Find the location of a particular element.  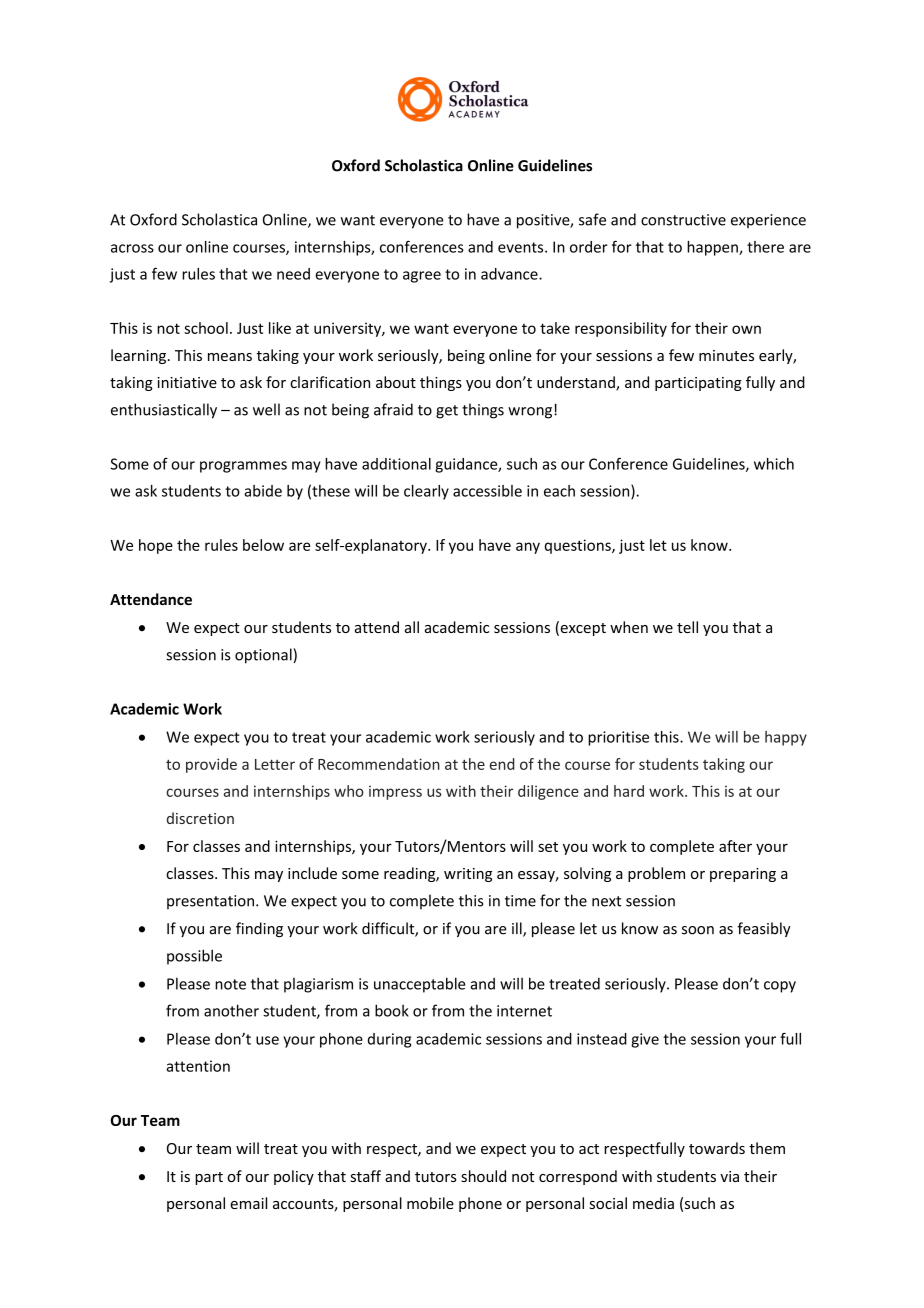

any is located at coordinates (528, 548).
